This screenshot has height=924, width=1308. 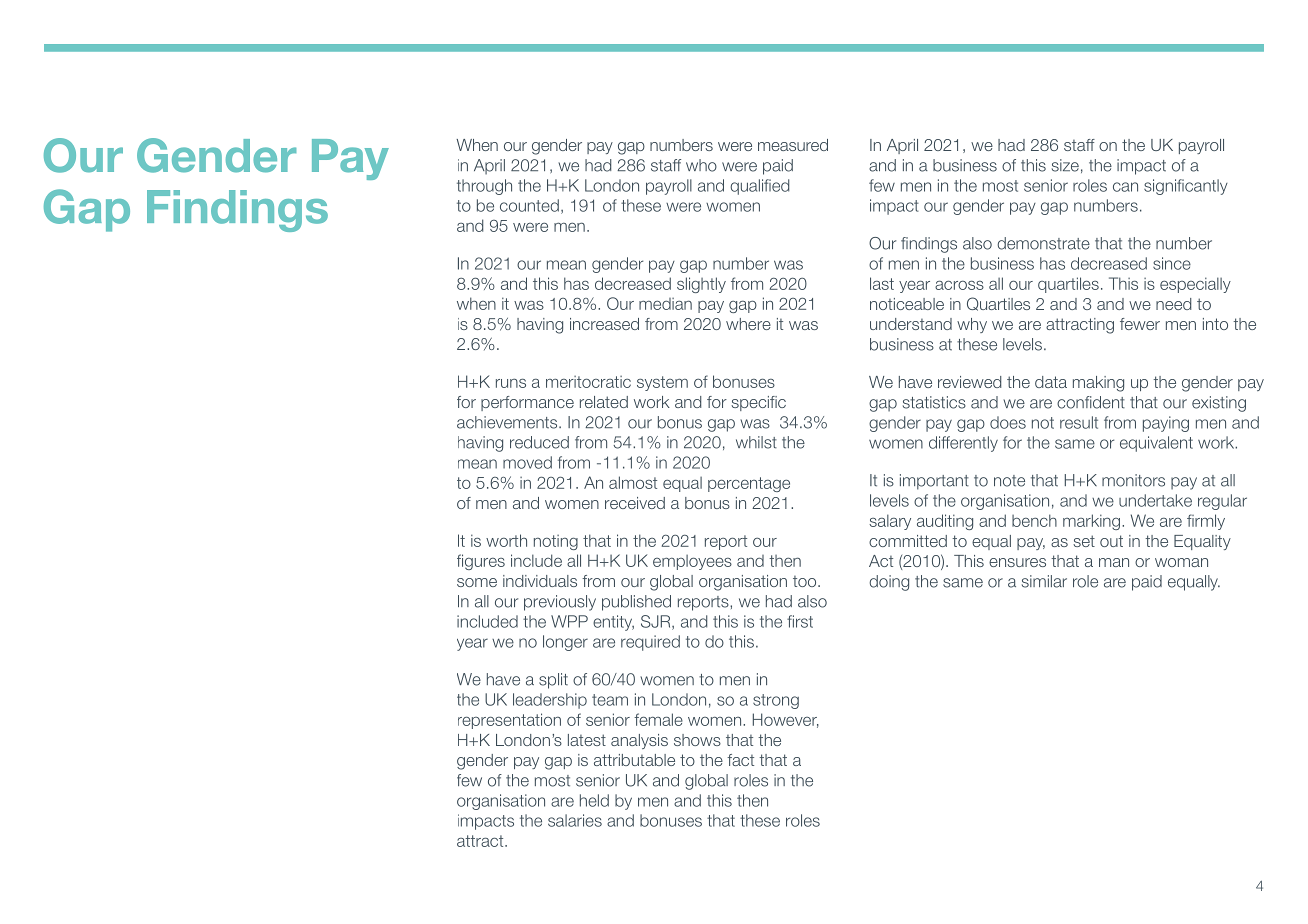 What do you see at coordinates (793, 145) in the screenshot?
I see `measured` at bounding box center [793, 145].
